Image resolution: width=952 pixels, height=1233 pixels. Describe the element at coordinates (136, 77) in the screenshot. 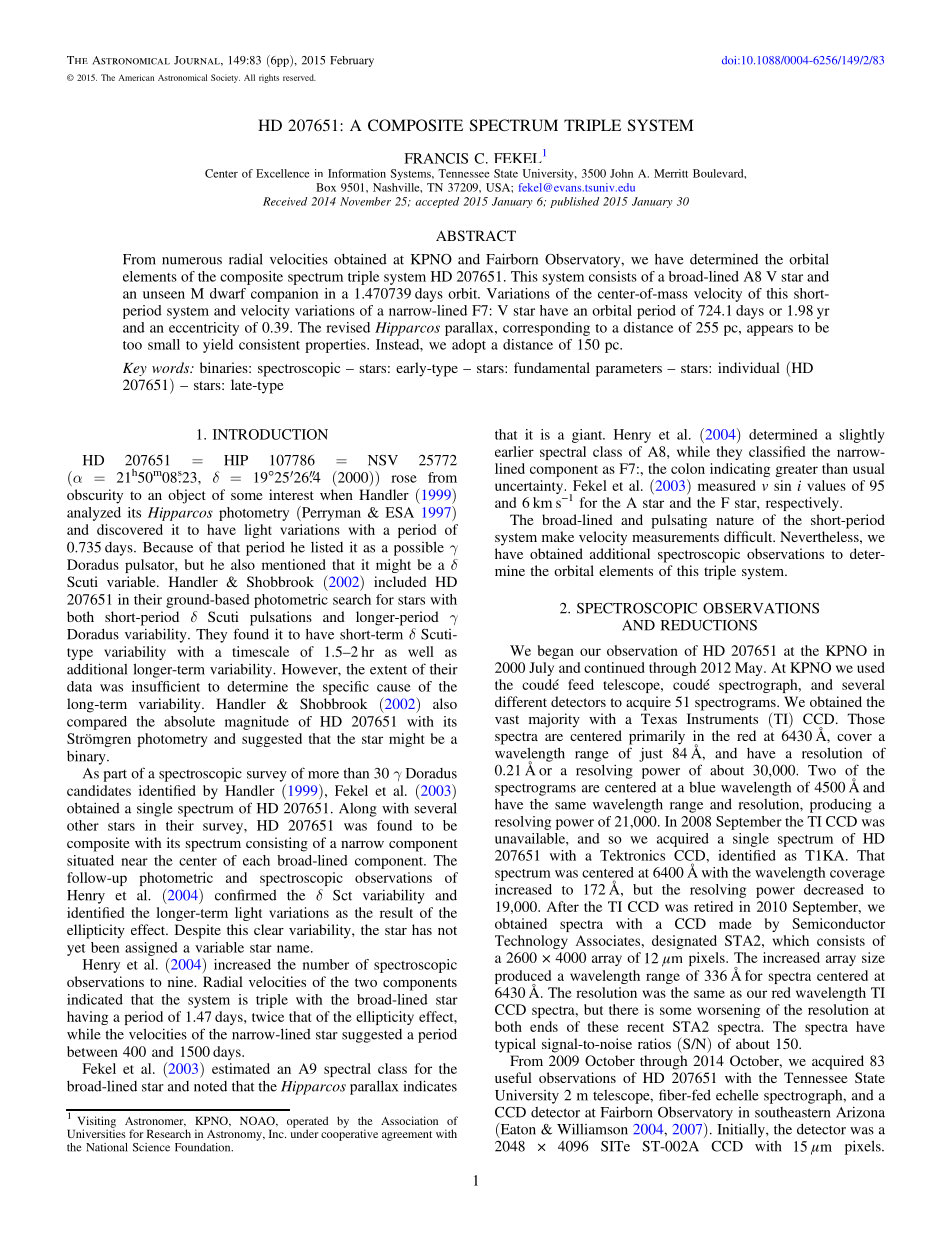

I see `American` at that location.
